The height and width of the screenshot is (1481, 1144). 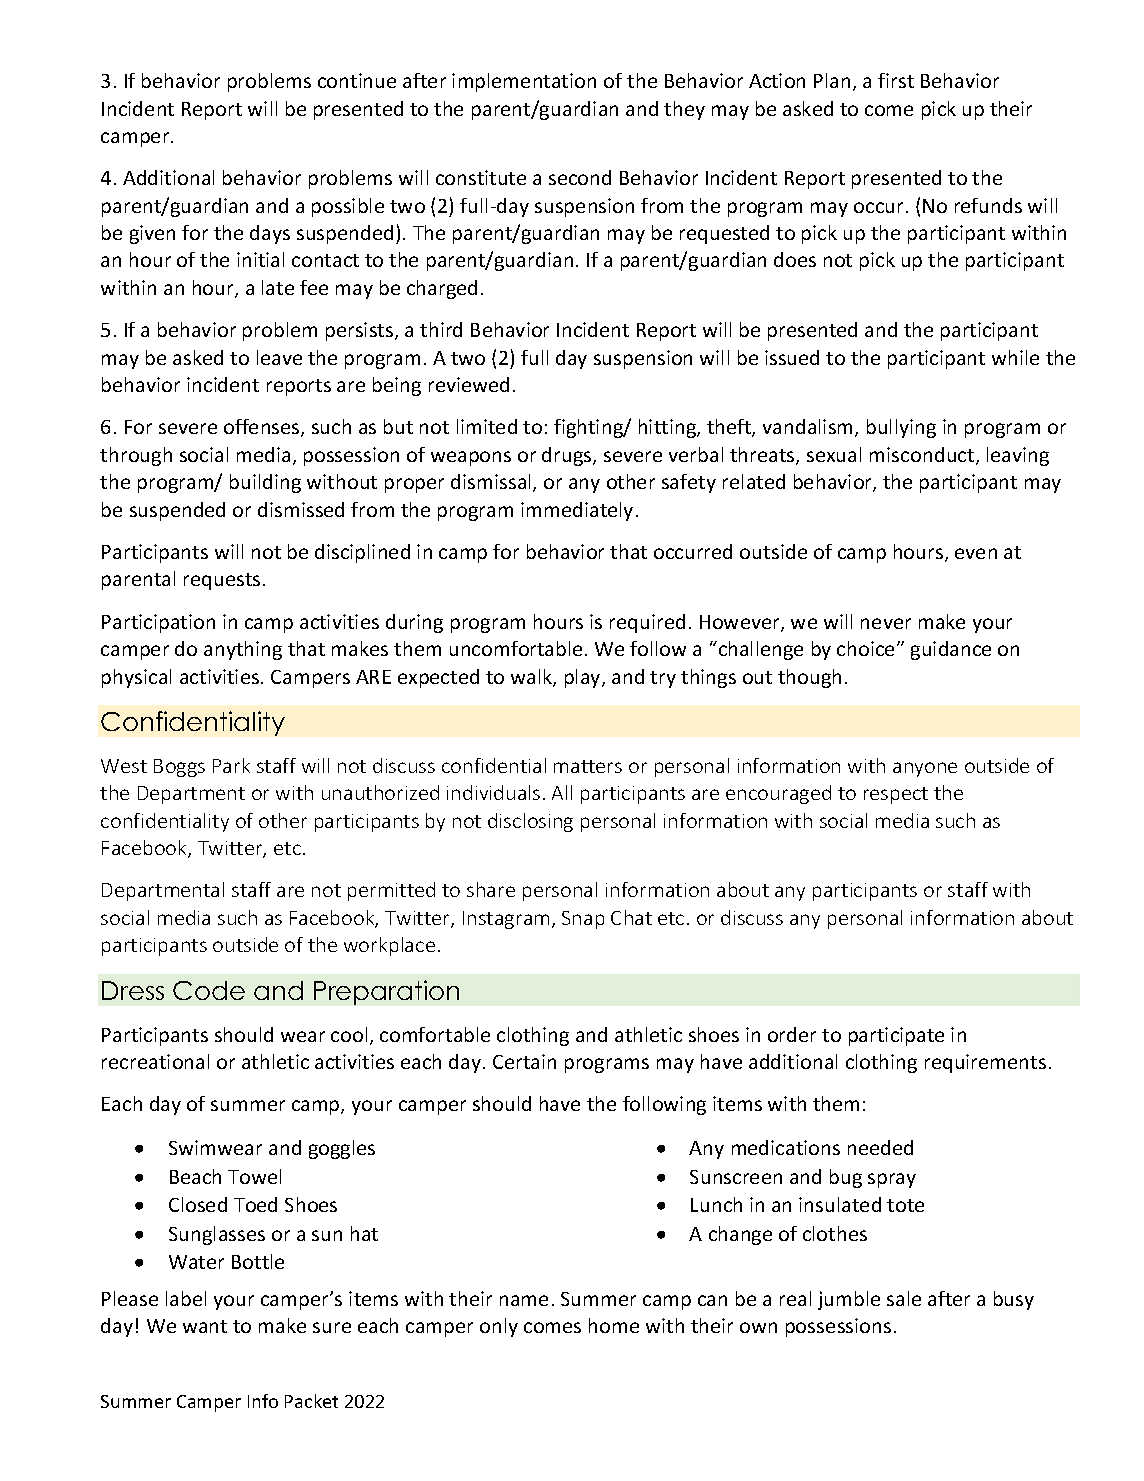 What do you see at coordinates (614, 1325) in the screenshot?
I see `home` at bounding box center [614, 1325].
